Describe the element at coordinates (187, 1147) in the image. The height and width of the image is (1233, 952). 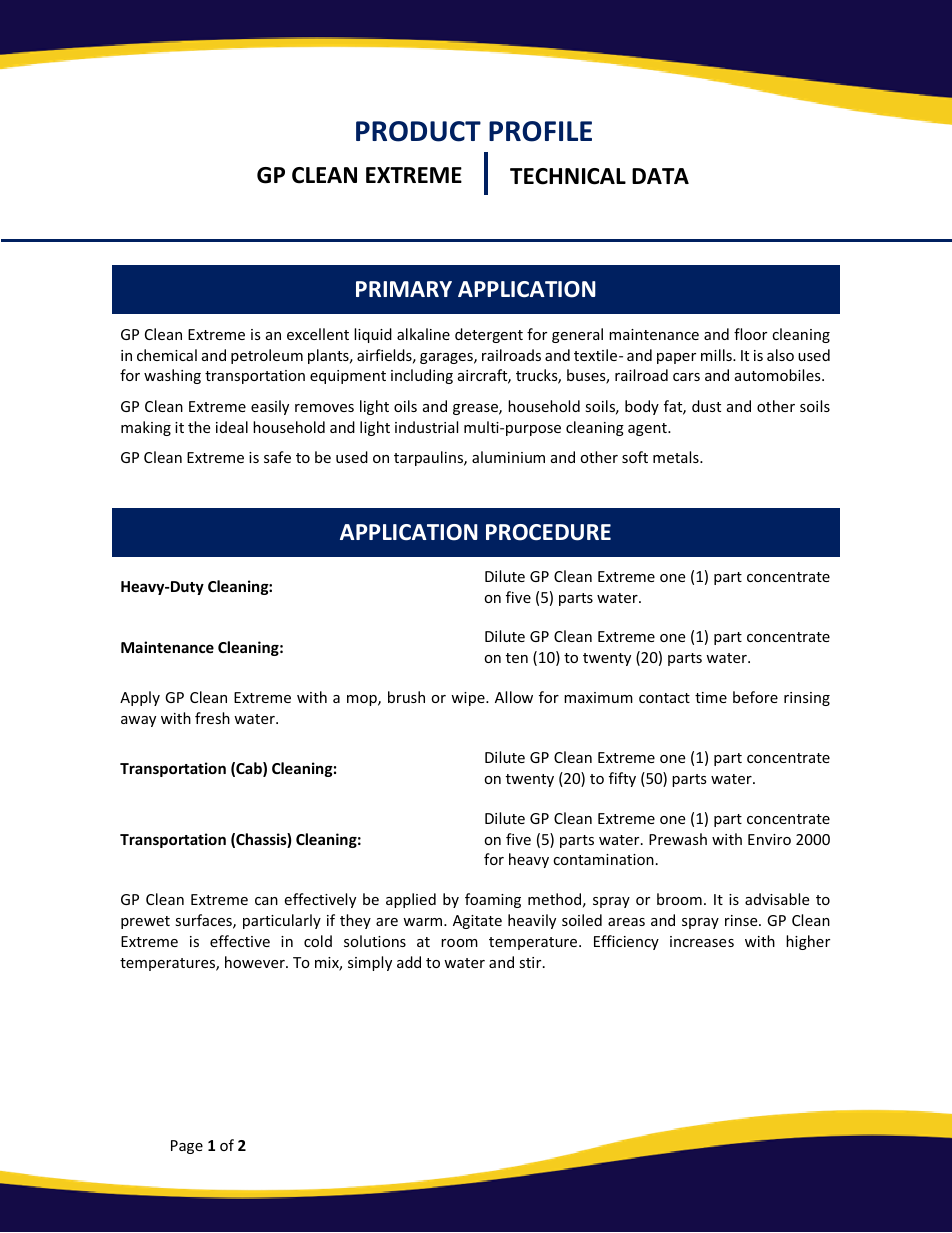
I see `Page` at that location.
